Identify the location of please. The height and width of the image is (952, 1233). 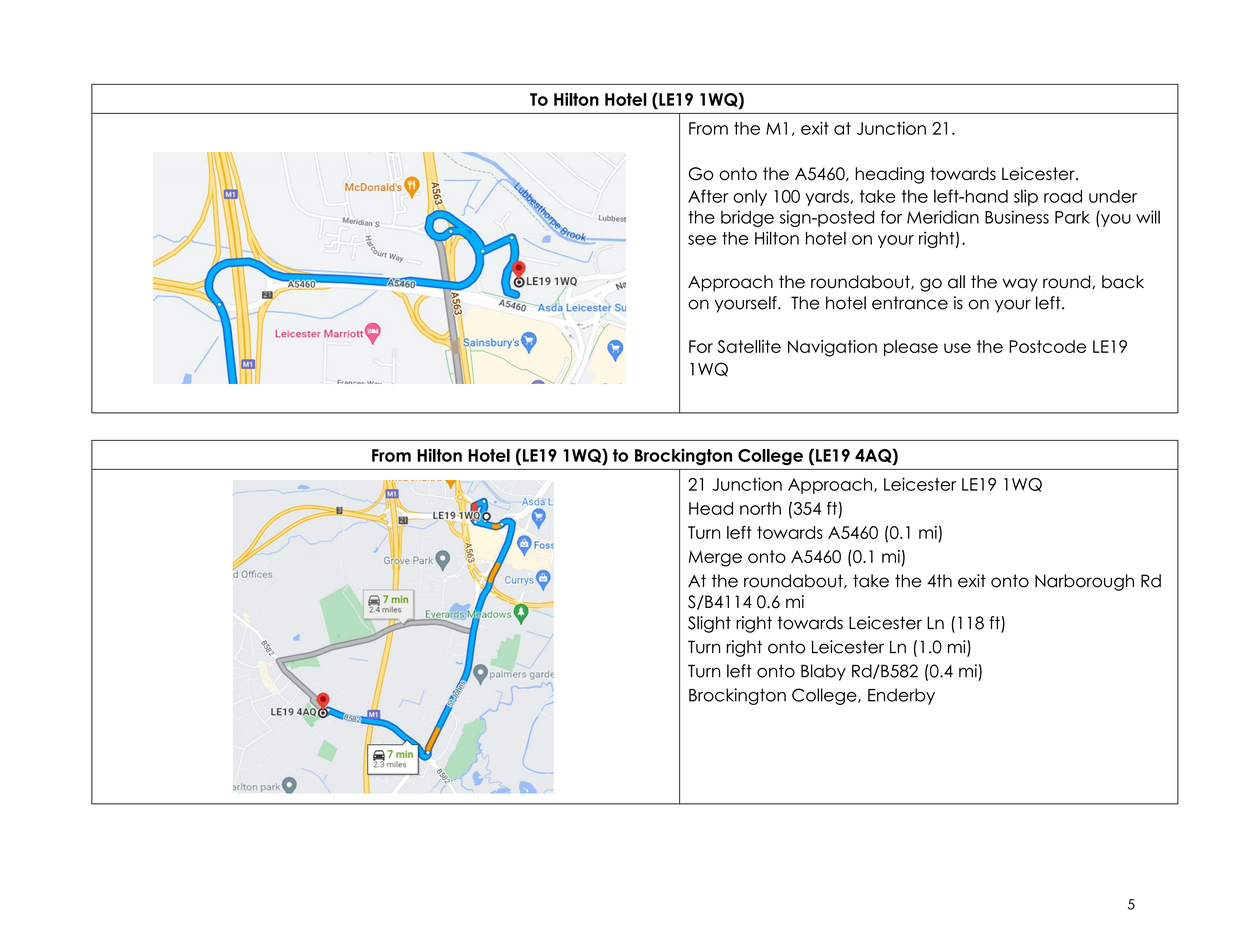
(911, 348).
